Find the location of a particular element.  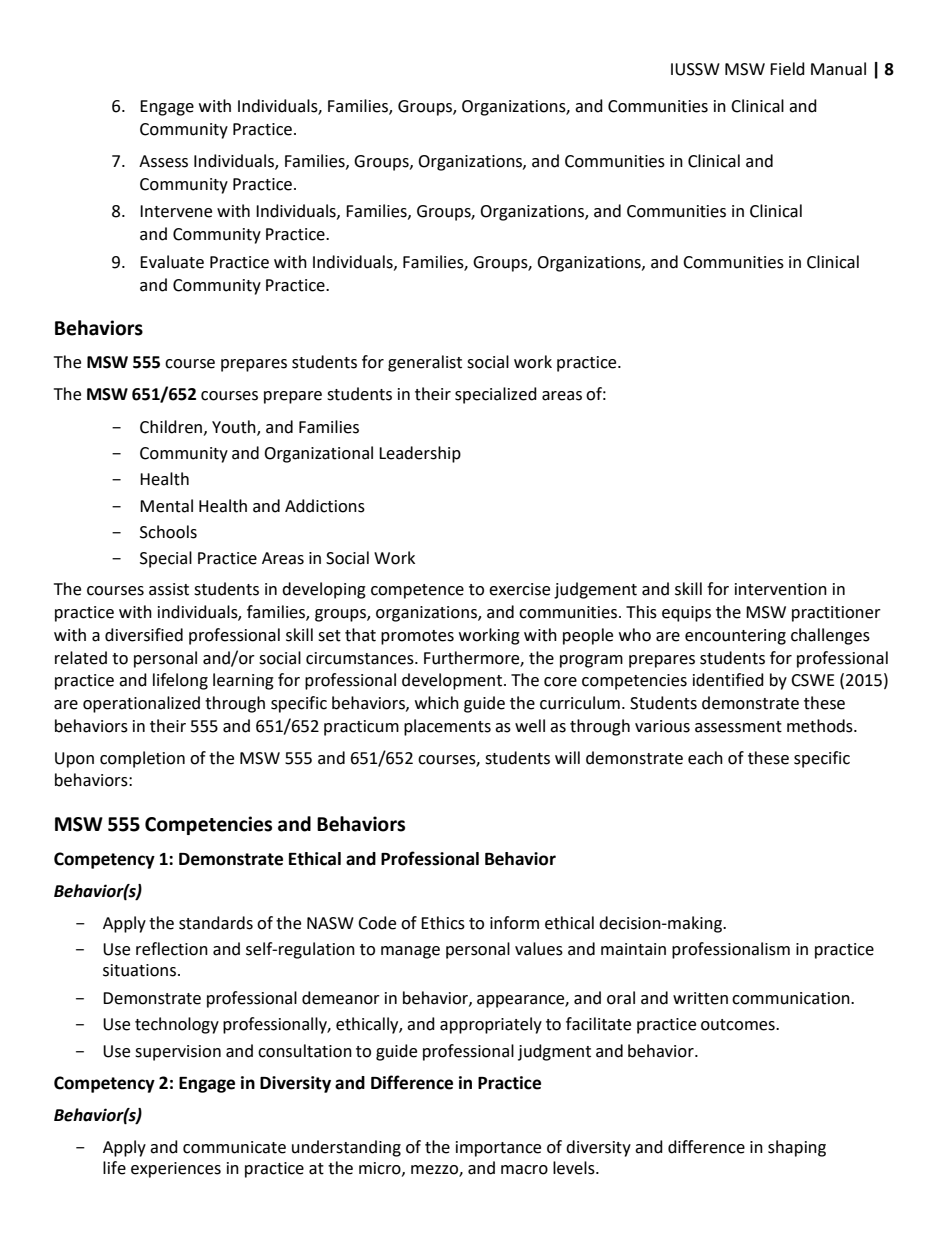

Intervene is located at coordinates (176, 211).
